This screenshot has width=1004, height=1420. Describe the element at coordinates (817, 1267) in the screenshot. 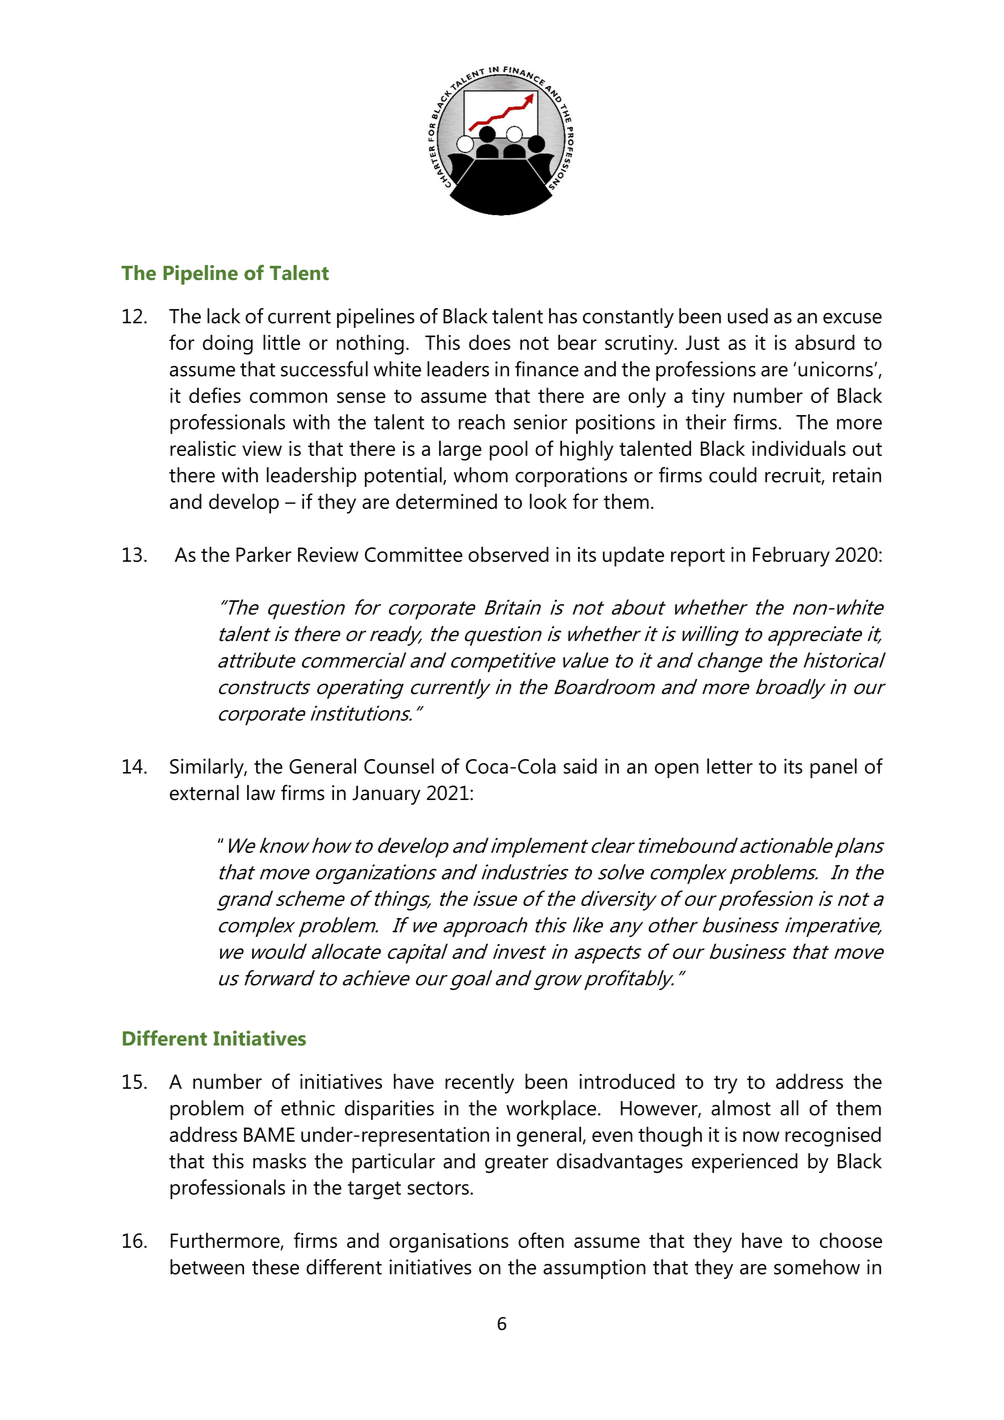

I see `somehow` at that location.
